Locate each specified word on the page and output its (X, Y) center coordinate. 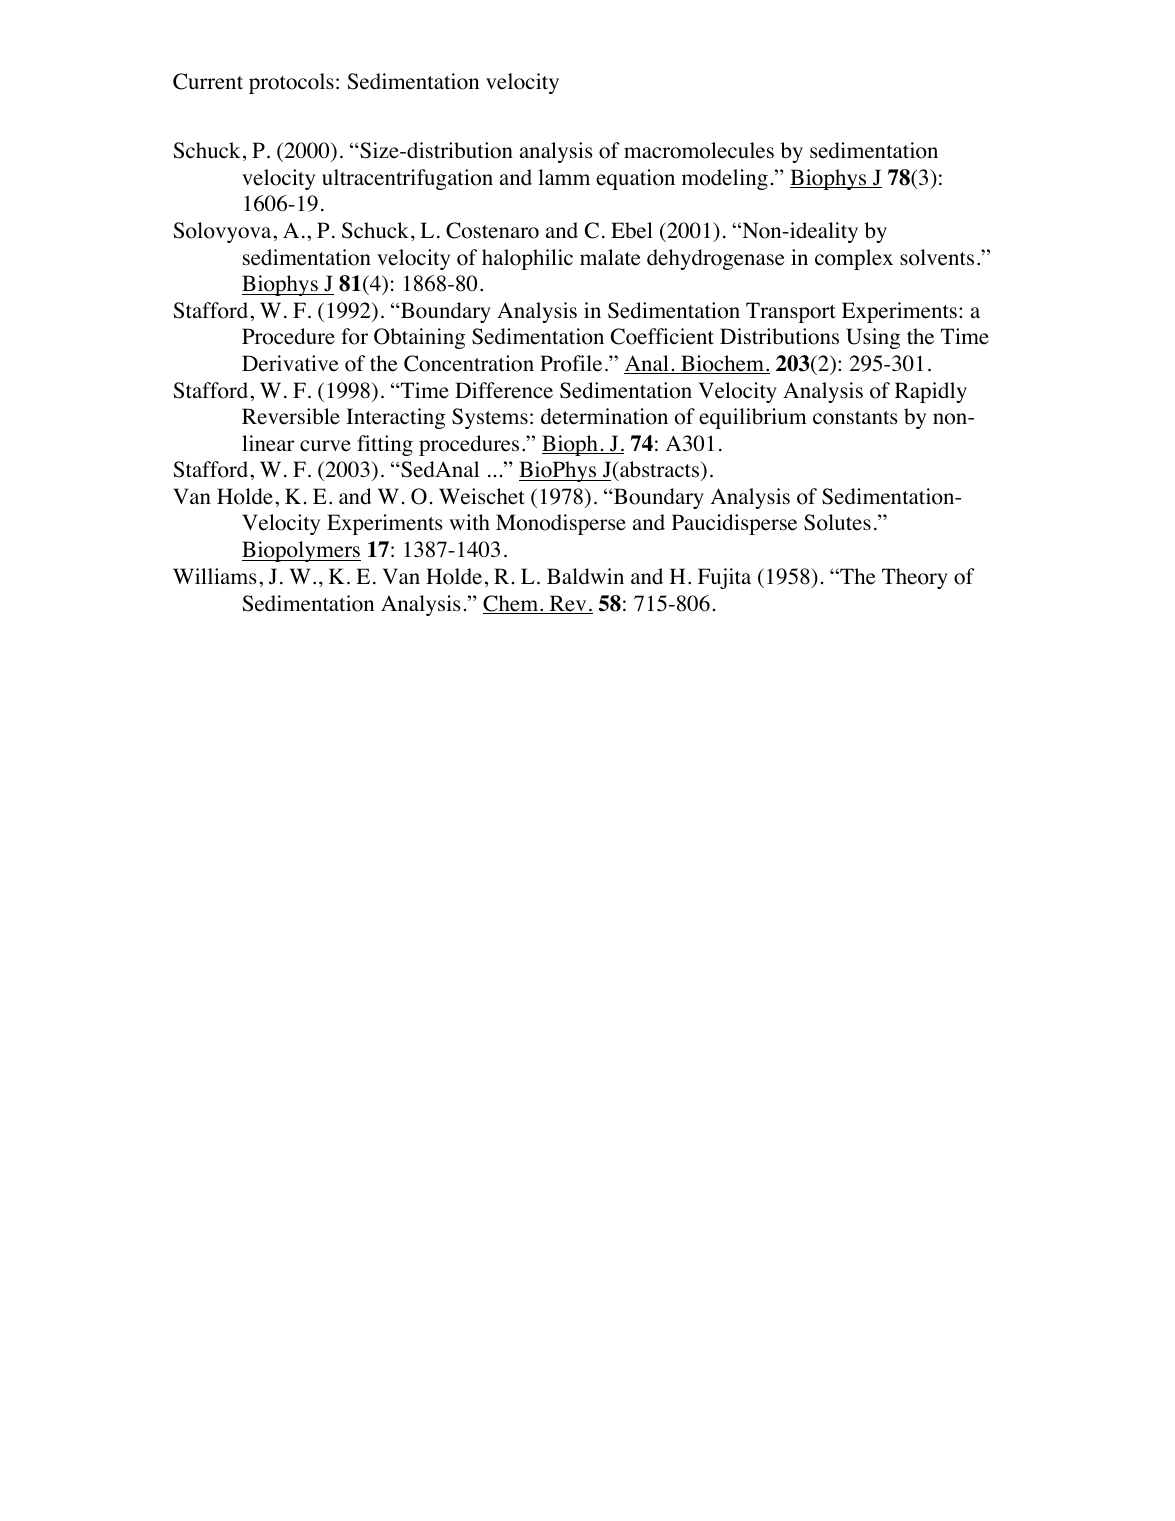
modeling (725, 179)
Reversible (291, 416)
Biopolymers (301, 551)
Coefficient (662, 336)
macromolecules (699, 150)
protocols (291, 83)
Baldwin (585, 576)
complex (854, 259)
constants (855, 418)
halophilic (527, 259)
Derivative (290, 363)
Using (873, 338)
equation (635, 179)
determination (604, 416)
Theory (915, 578)
